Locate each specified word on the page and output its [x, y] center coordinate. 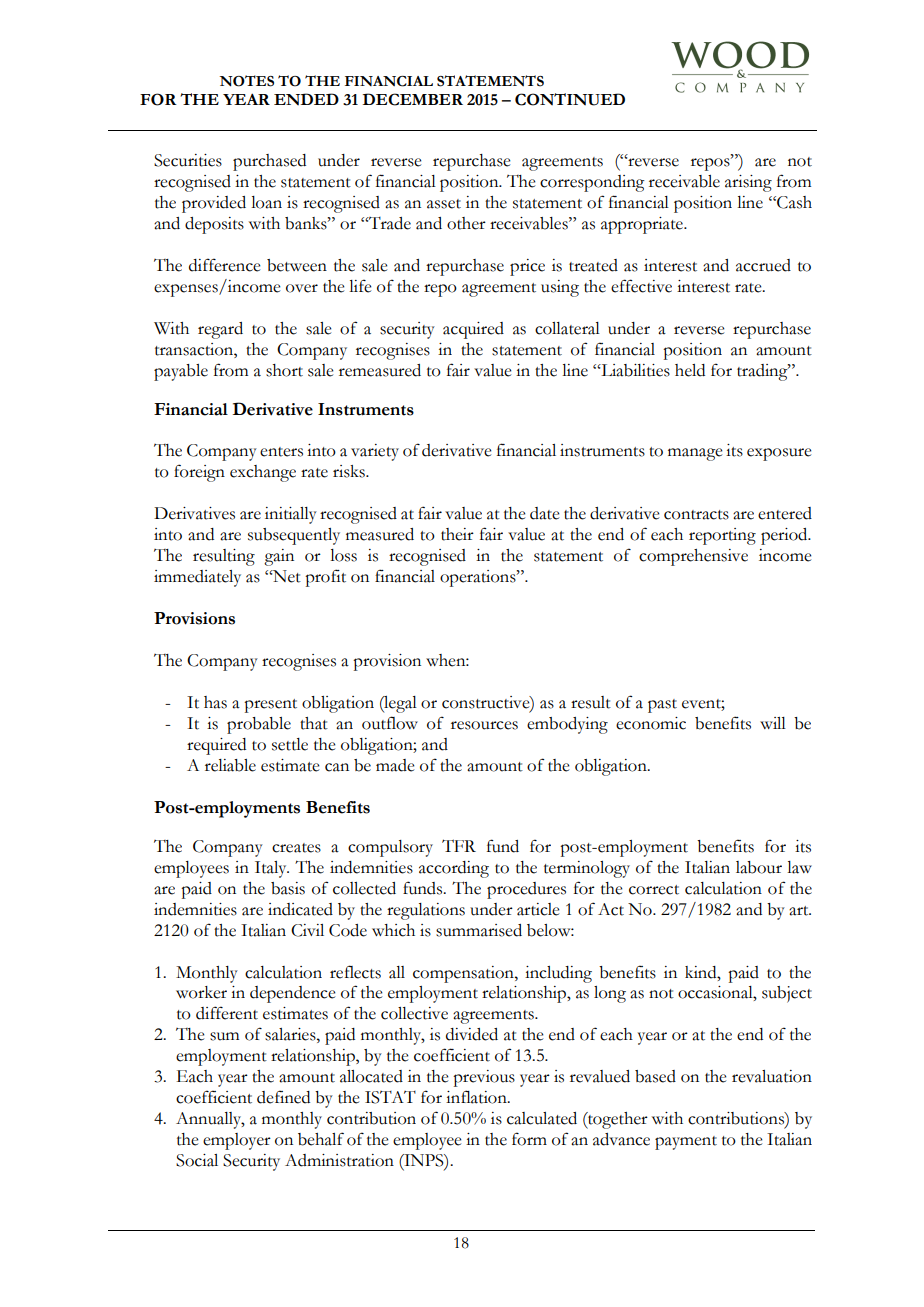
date [544, 513]
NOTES [247, 81]
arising [748, 183]
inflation [477, 1097]
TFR [459, 845]
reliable [230, 765]
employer [237, 1141]
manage [695, 454]
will [773, 723]
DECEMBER [413, 99]
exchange [263, 473]
